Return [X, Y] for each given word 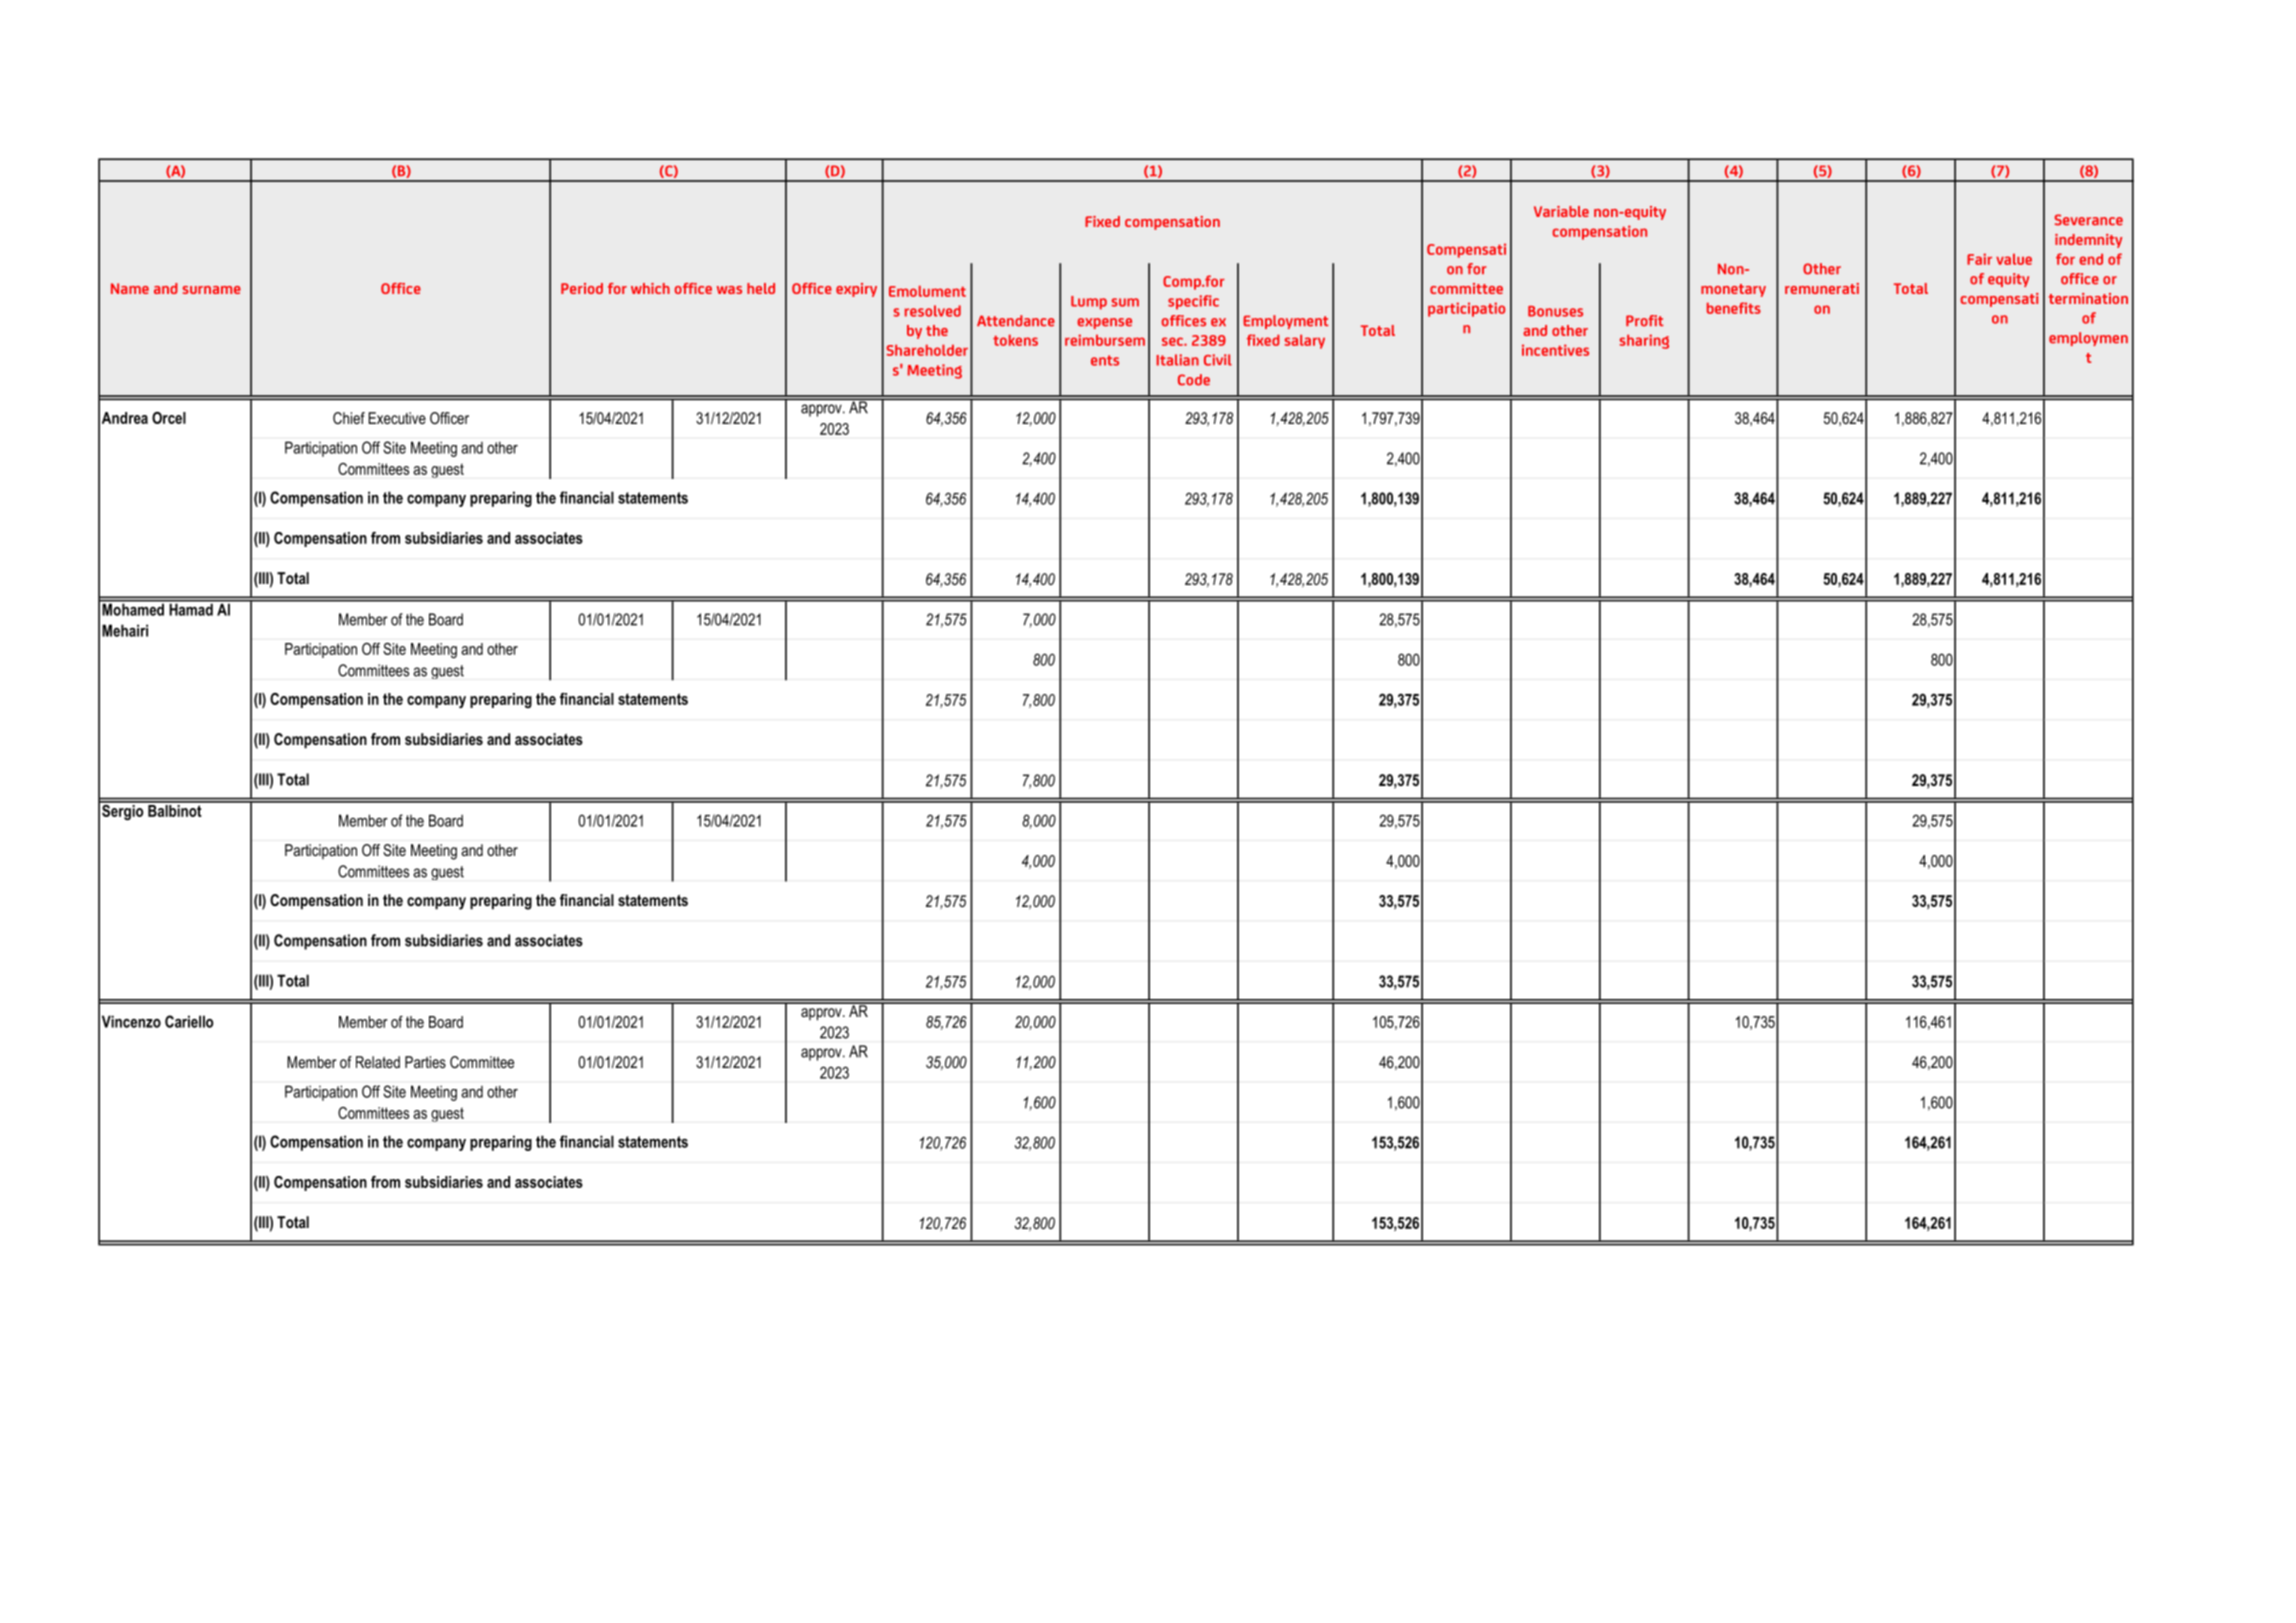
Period [582, 288]
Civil [1218, 360]
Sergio [123, 811]
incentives [1555, 350]
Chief [349, 418]
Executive [397, 418]
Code [1194, 380]
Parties [425, 1062]
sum [1125, 302]
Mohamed [133, 608]
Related [378, 1062]
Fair [1979, 259]
